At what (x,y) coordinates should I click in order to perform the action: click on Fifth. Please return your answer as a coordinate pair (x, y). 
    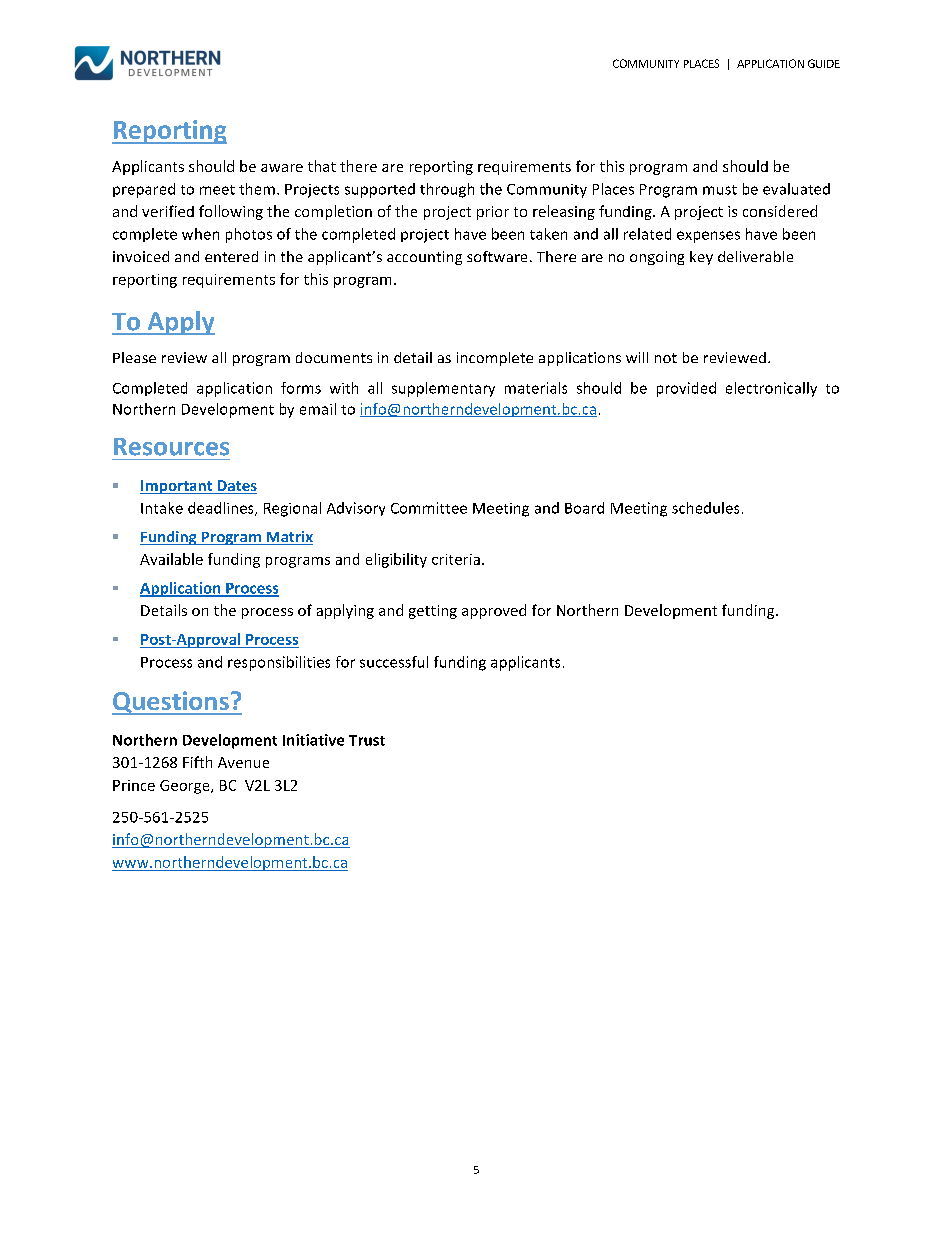
    Looking at the image, I should click on (197, 762).
